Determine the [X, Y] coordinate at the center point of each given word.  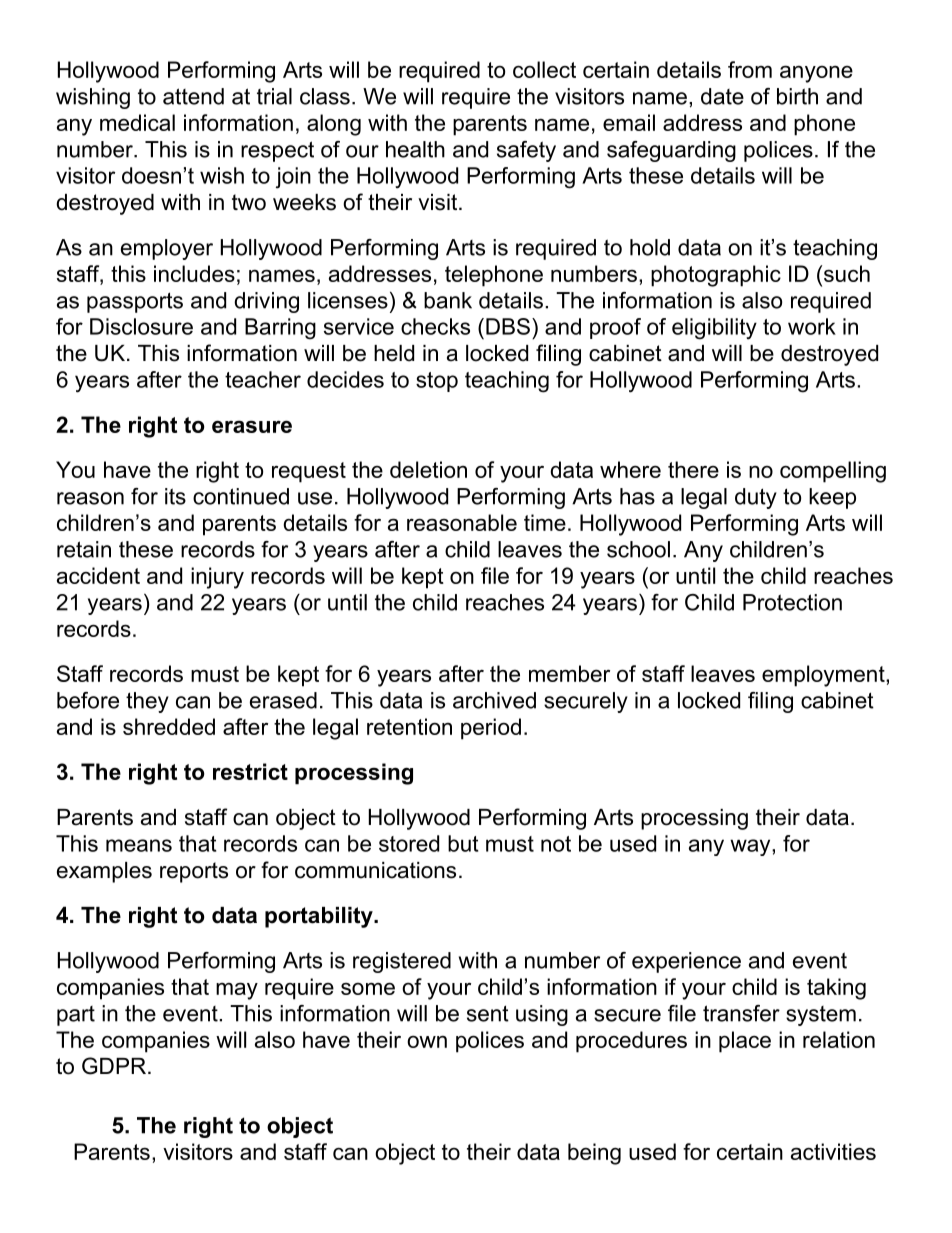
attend [193, 96]
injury [217, 578]
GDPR [114, 1066]
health [415, 149]
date [722, 96]
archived [494, 700]
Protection [792, 602]
